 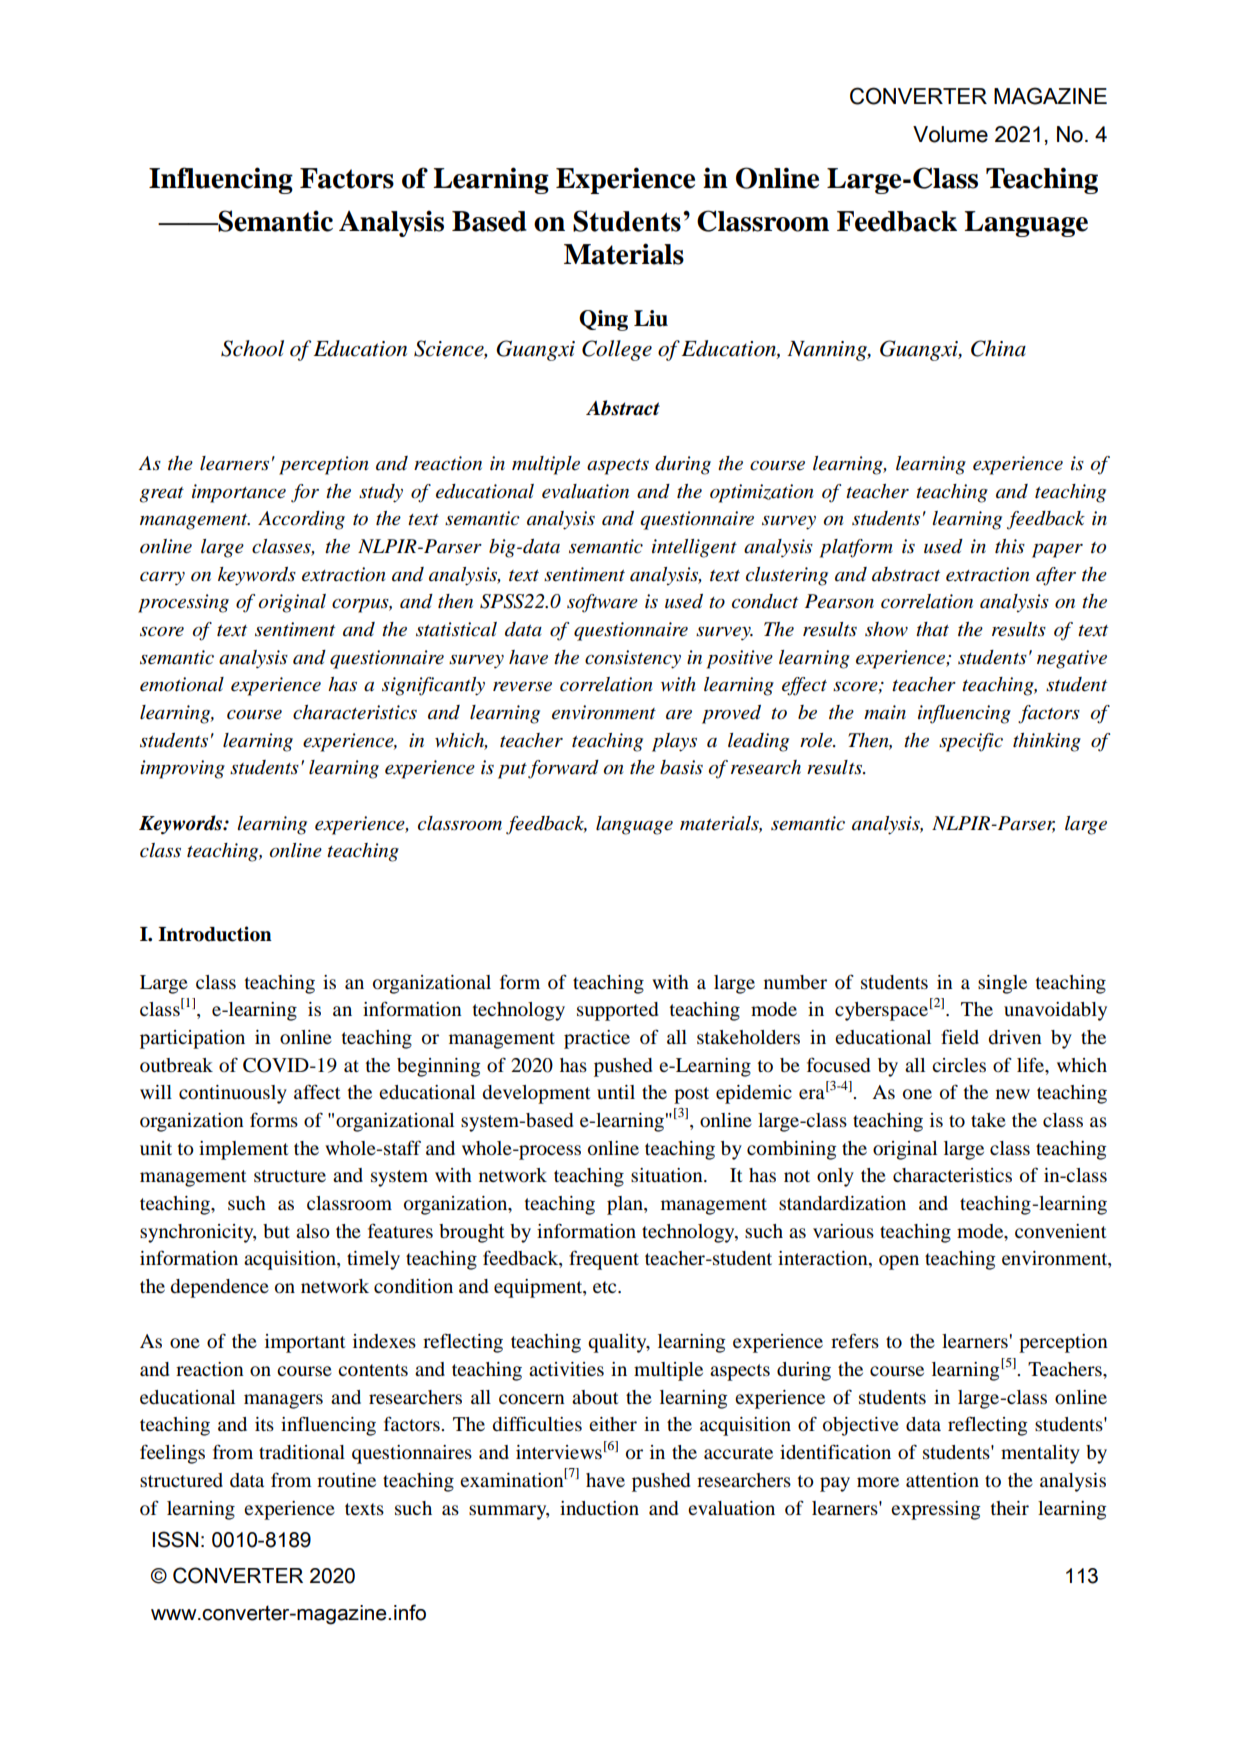 What do you see at coordinates (563, 769) in the document?
I see `forward` at bounding box center [563, 769].
